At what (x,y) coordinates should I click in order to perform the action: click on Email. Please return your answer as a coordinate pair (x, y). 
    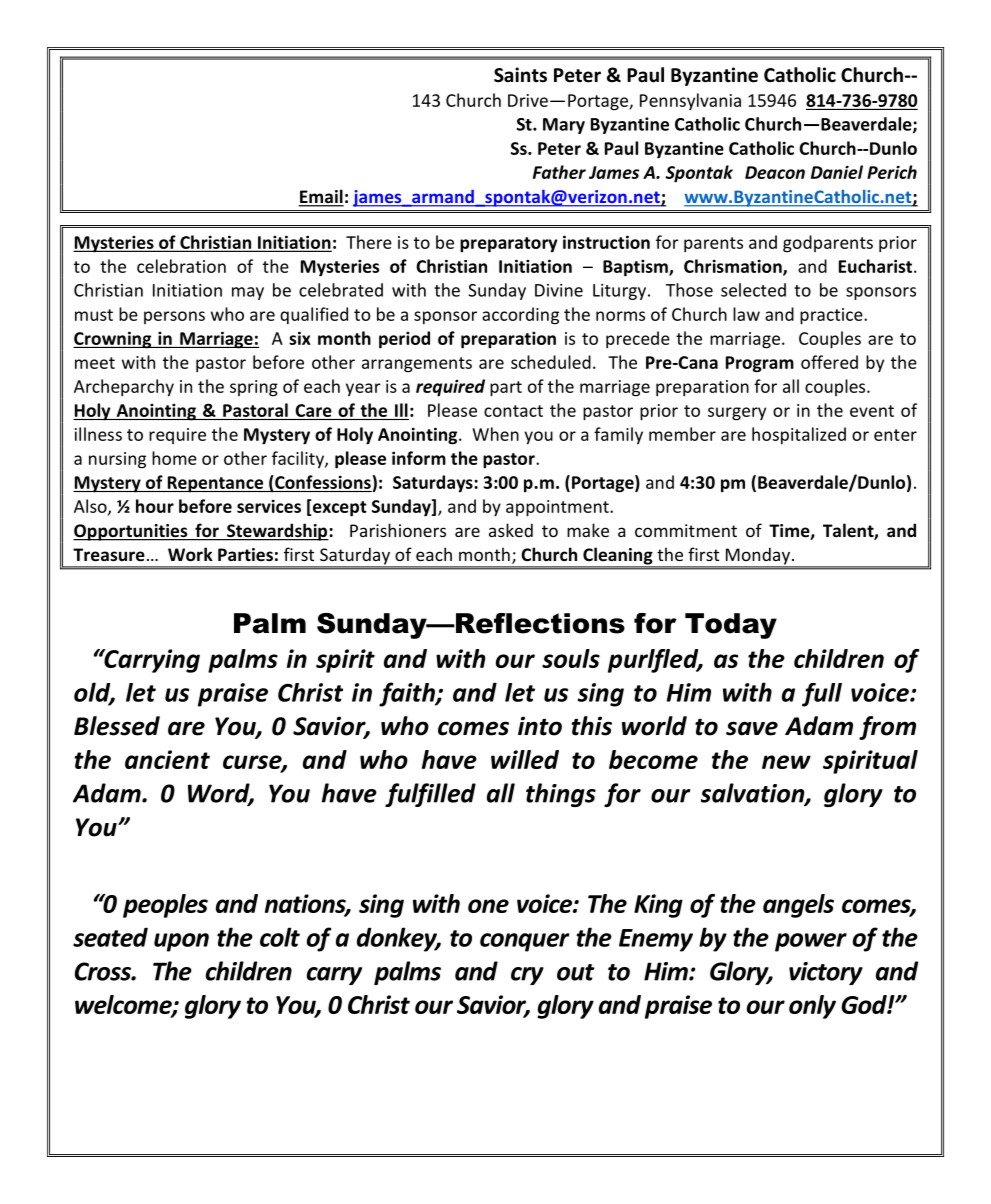
    Looking at the image, I should click on (321, 197).
